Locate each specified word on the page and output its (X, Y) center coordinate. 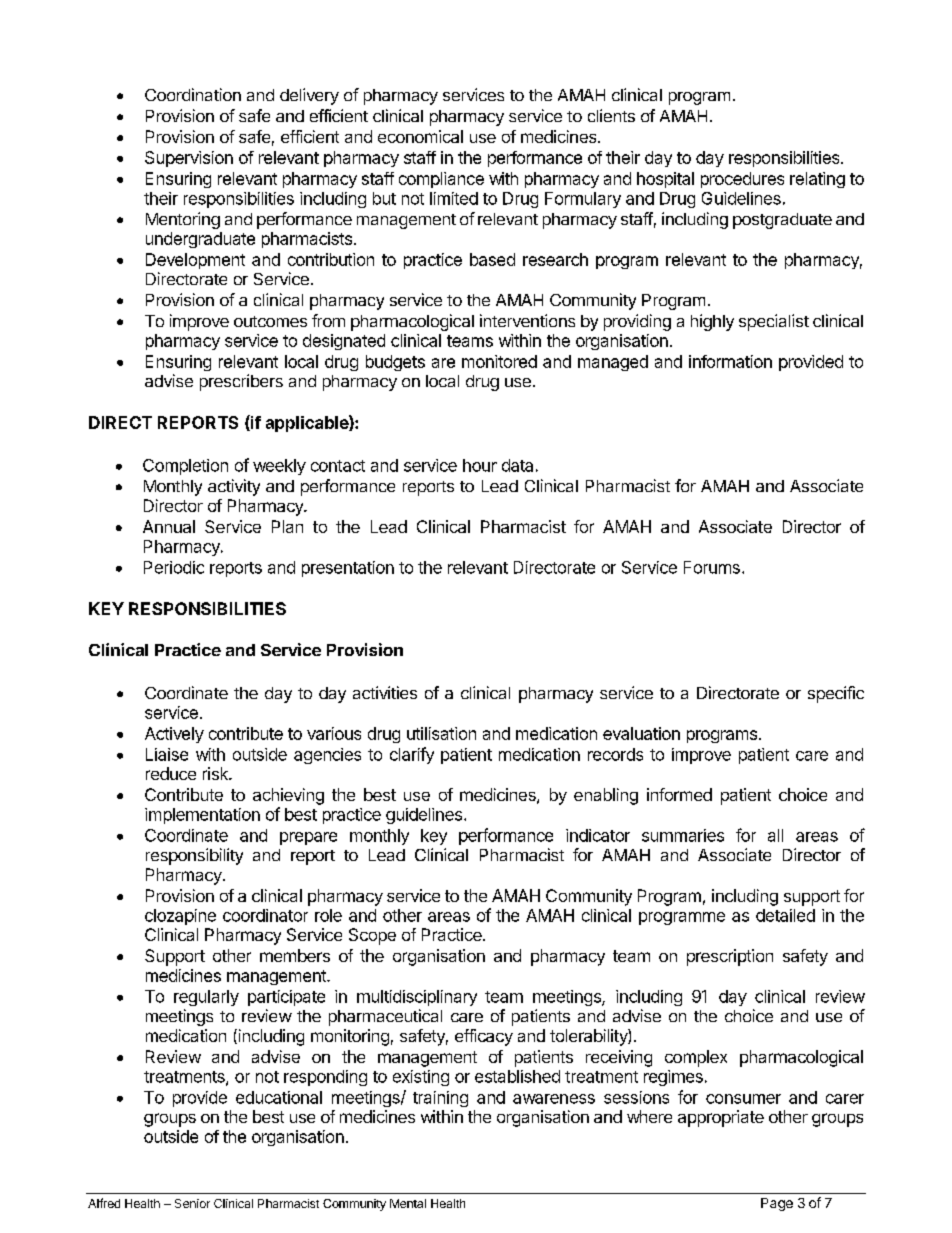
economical (420, 136)
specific (836, 694)
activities (385, 692)
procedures (742, 180)
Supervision (189, 159)
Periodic (174, 567)
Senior (192, 1203)
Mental (408, 1203)
